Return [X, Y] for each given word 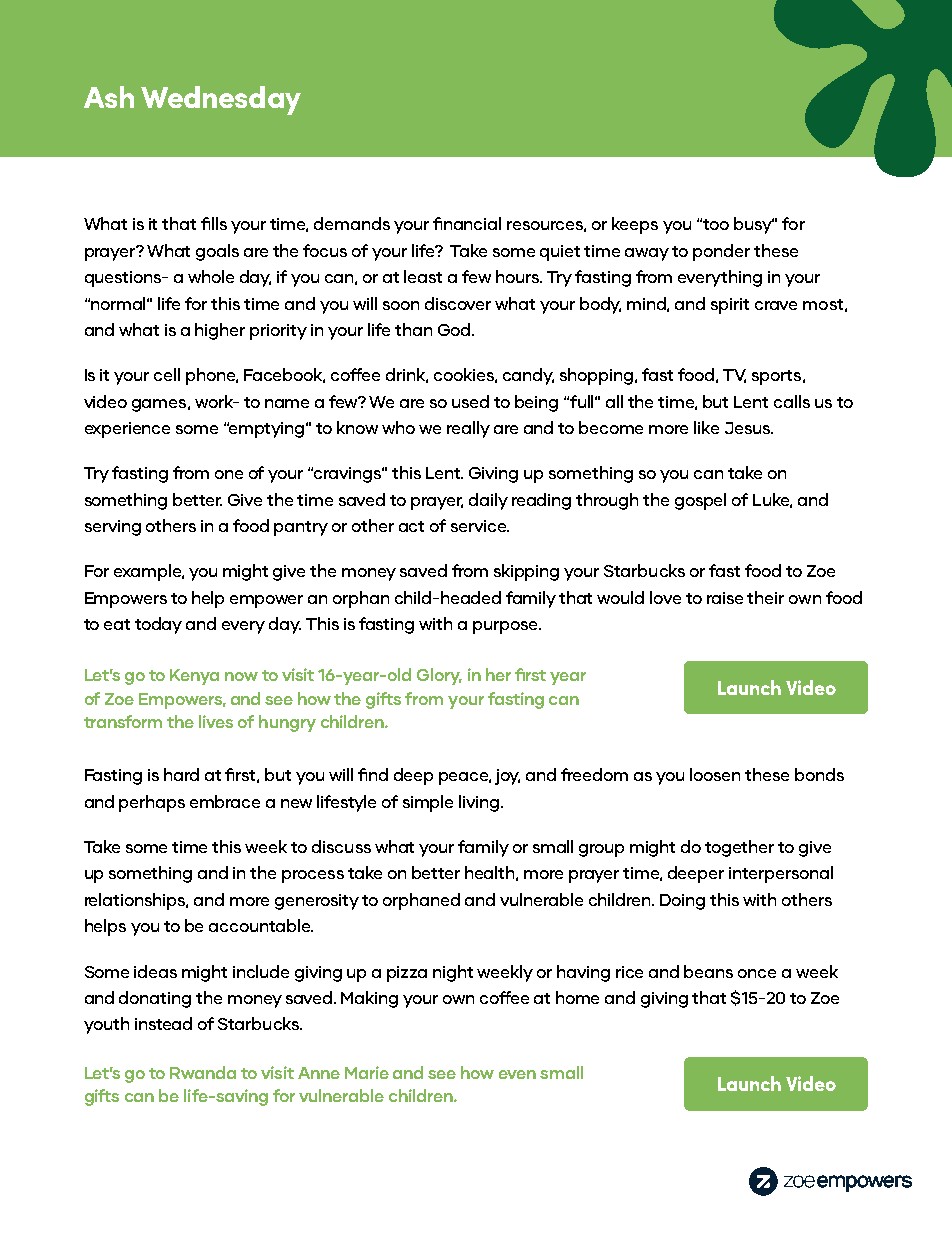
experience [127, 430]
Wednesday [221, 100]
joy [507, 777]
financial [467, 223]
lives [216, 721]
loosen [715, 774]
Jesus [748, 428]
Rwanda [203, 1072]
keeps [635, 225]
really [468, 429]
